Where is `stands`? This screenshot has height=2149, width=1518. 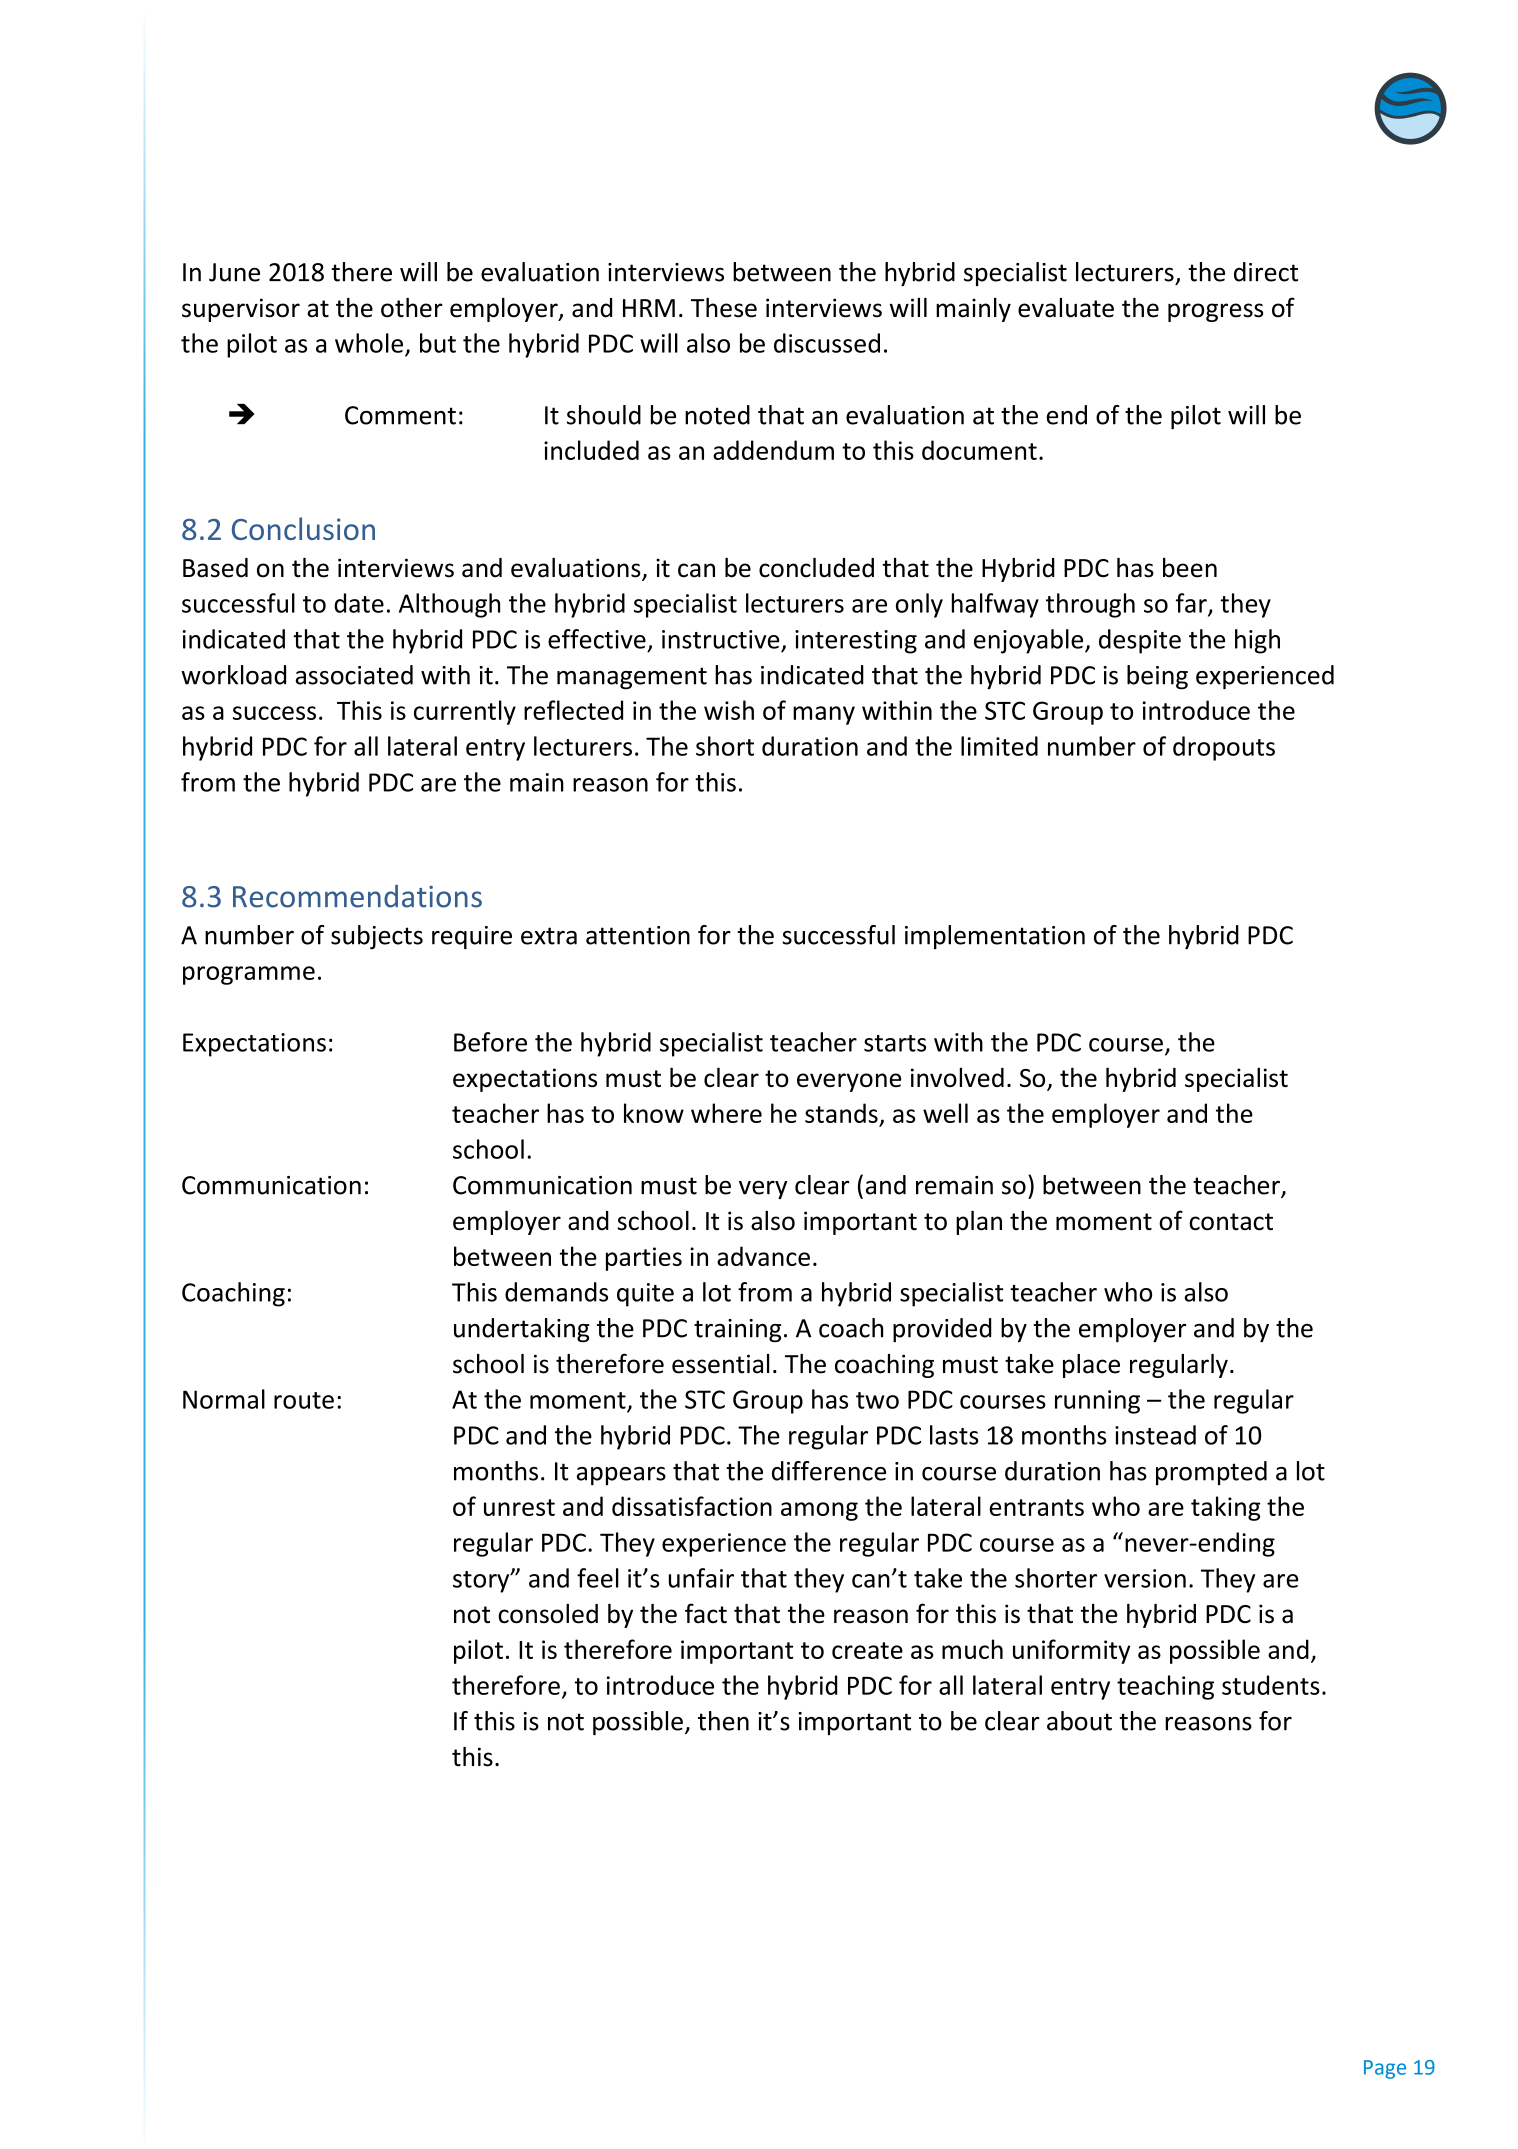
stands is located at coordinates (841, 1113).
